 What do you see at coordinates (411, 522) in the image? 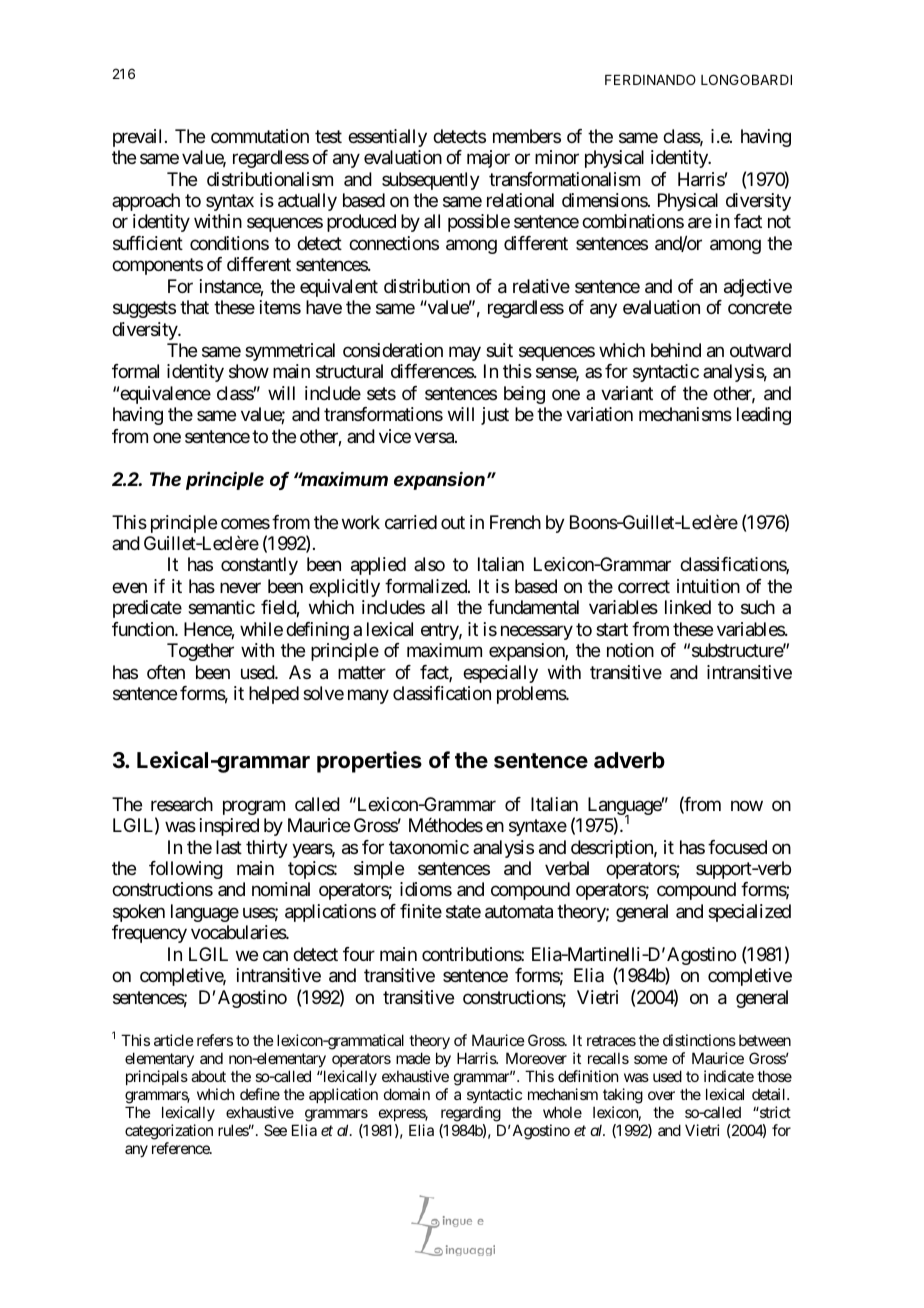
I see `carried` at bounding box center [411, 522].
